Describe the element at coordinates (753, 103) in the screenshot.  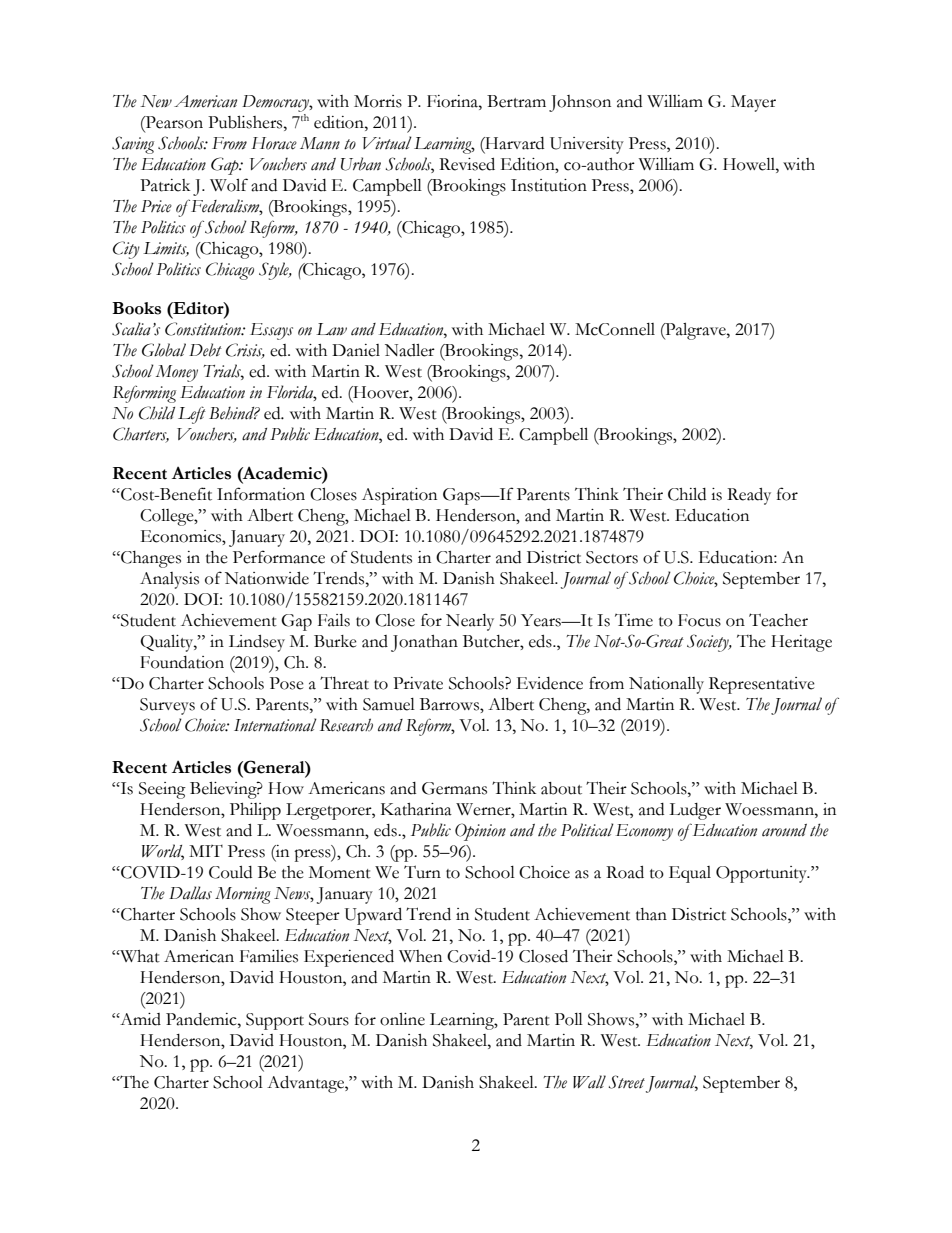
I see `Mayer` at that location.
